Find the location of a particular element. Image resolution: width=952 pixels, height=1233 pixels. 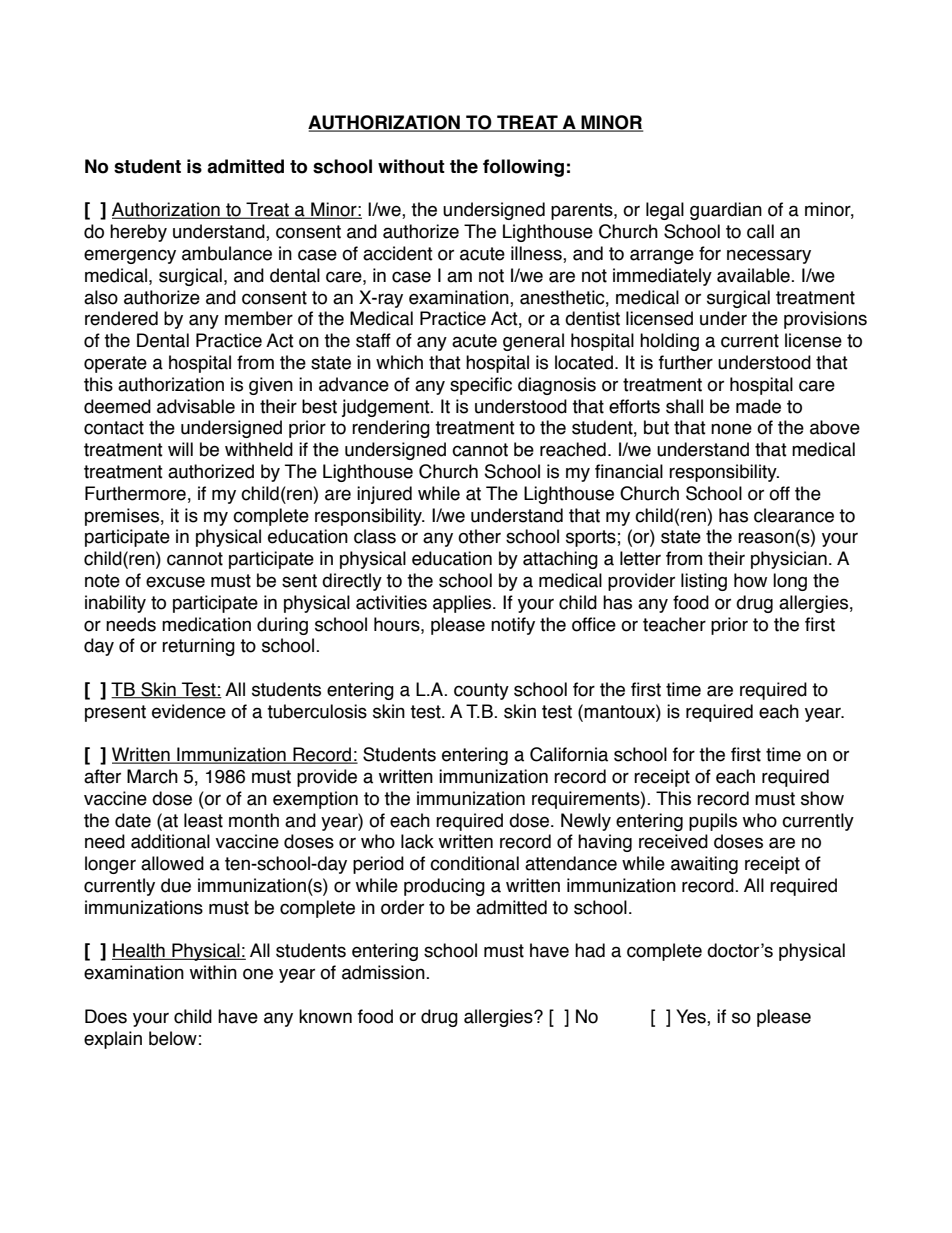

admission is located at coordinates (384, 972).
